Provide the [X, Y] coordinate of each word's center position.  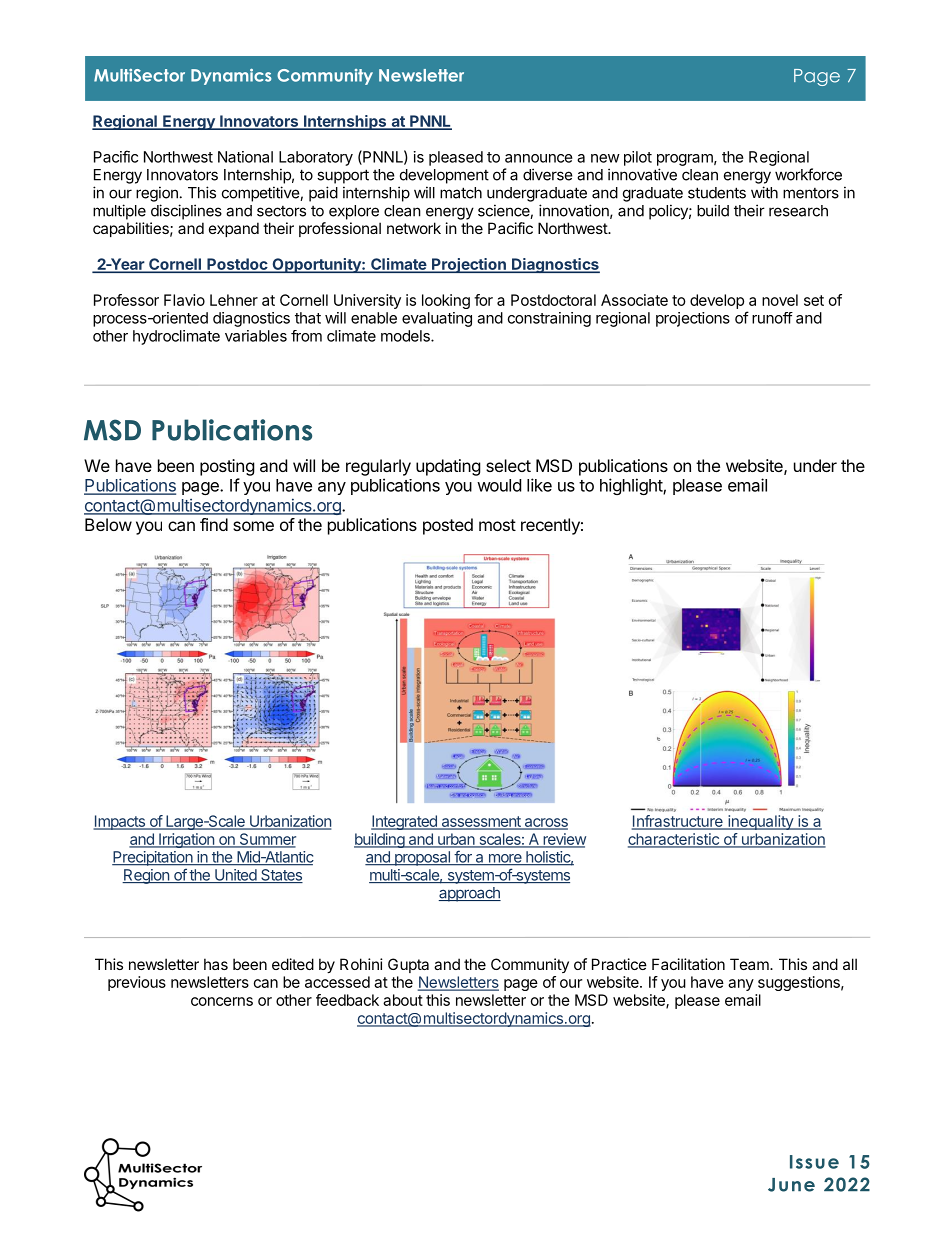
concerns [222, 1001]
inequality [760, 822]
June [791, 1185]
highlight [632, 486]
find [214, 524]
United [235, 876]
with [764, 192]
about [403, 1000]
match [461, 193]
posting [227, 467]
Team [750, 964]
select [508, 465]
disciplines [186, 212]
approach [469, 894]
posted [448, 526]
